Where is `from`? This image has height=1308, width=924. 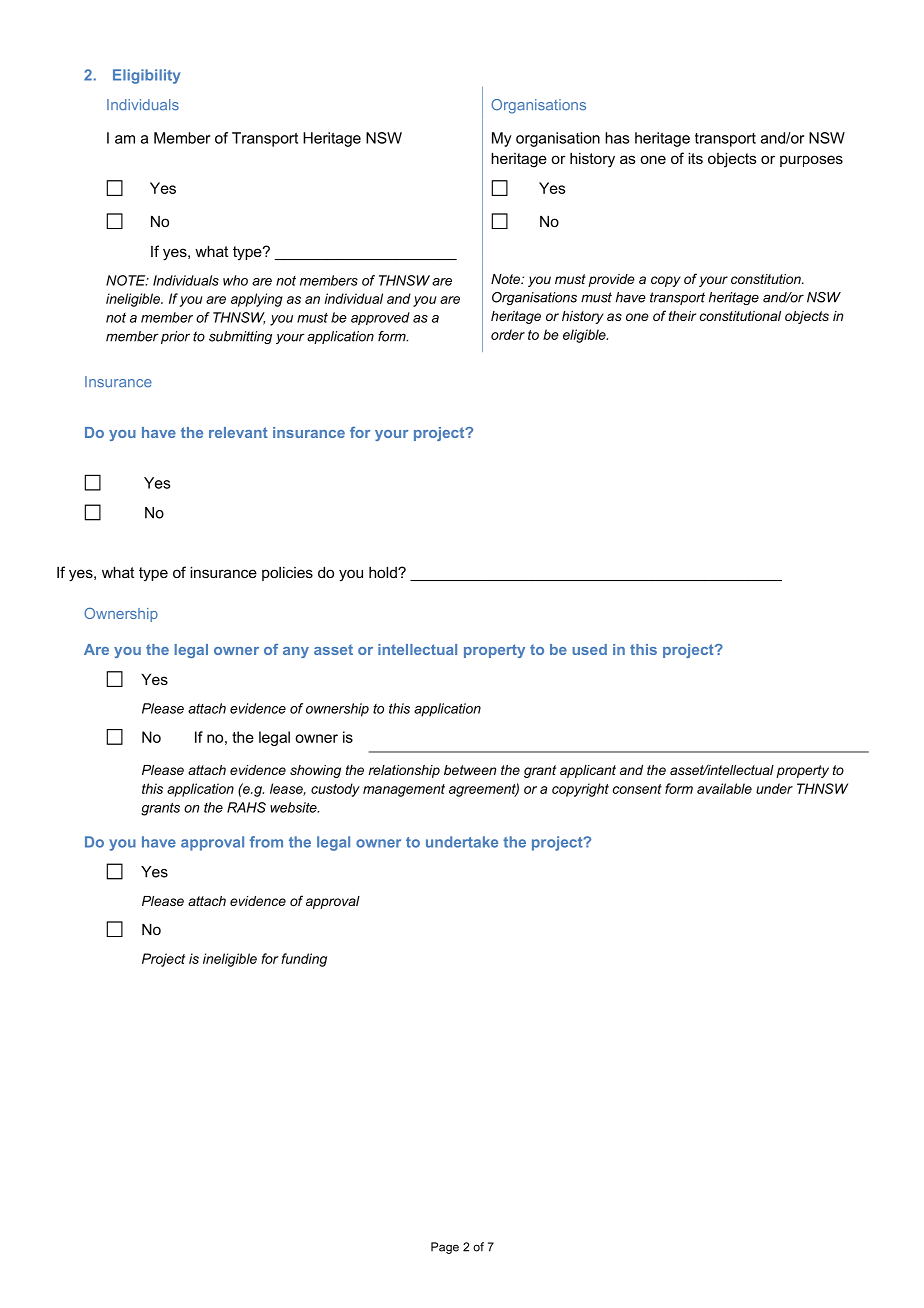 from is located at coordinates (266, 842).
